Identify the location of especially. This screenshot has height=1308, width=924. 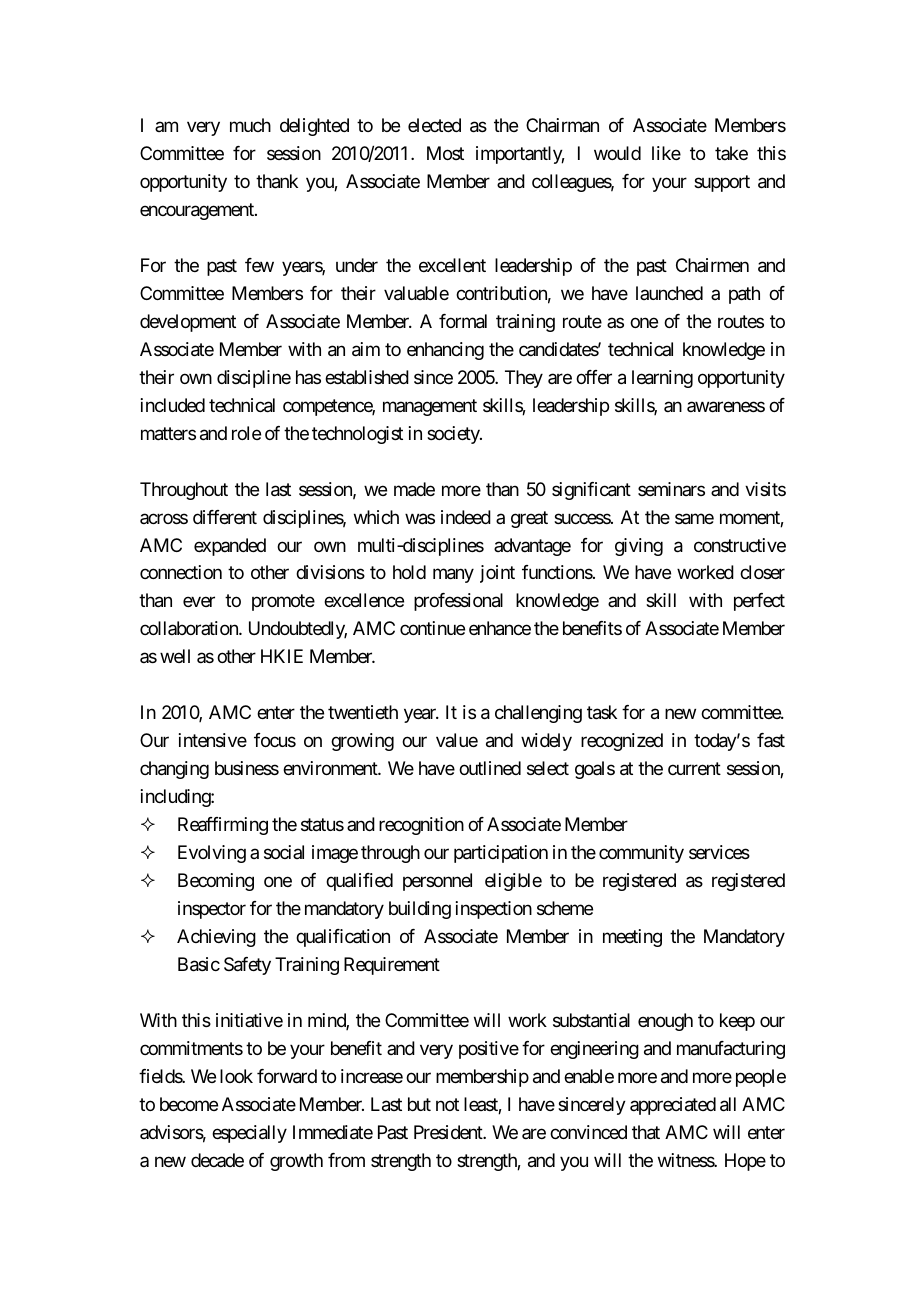
(249, 1134).
